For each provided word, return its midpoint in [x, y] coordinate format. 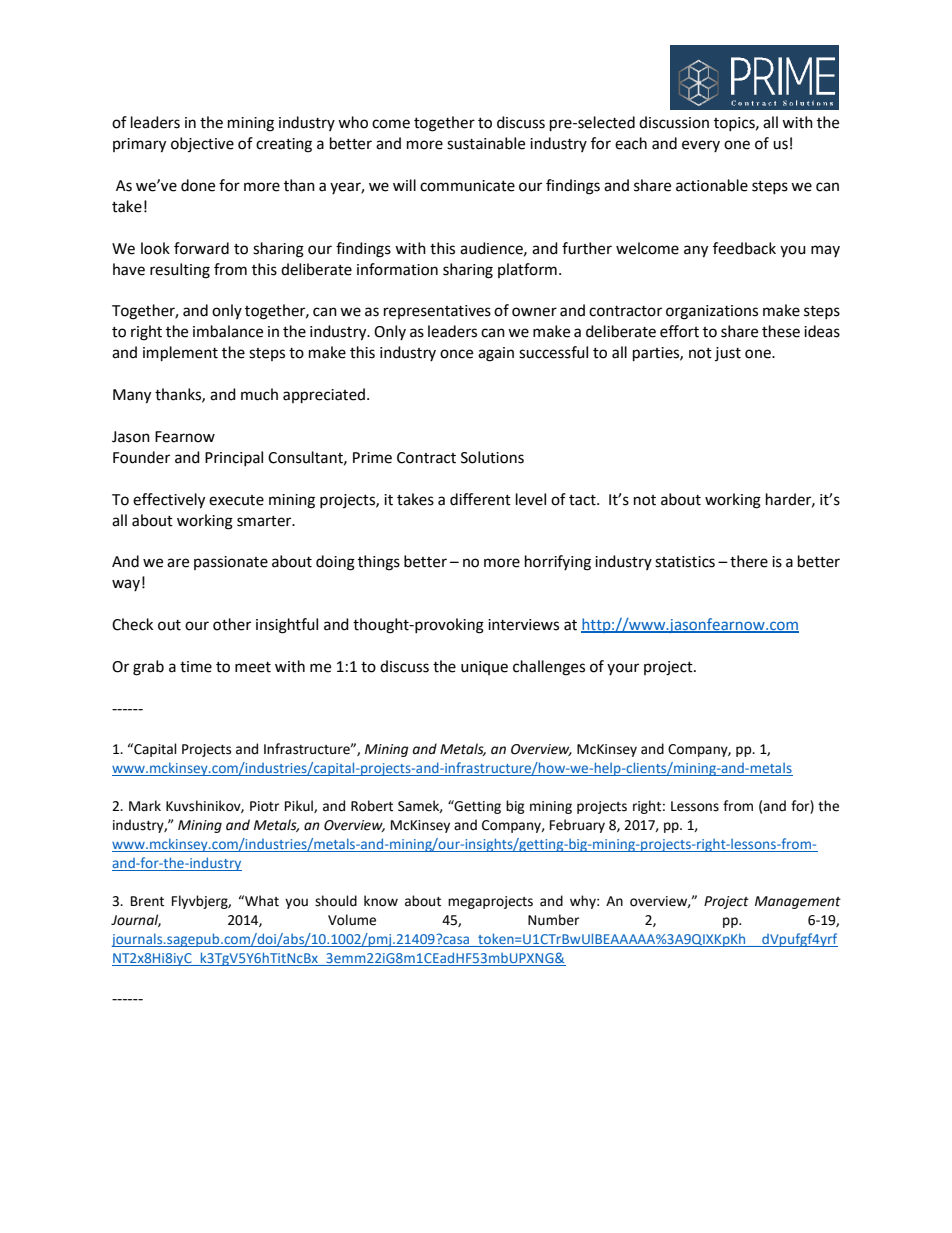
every [701, 146]
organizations [712, 312]
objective [202, 144]
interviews [523, 625]
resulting [180, 271]
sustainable [486, 143]
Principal [234, 458]
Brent [147, 901]
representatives [437, 312]
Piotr [264, 806]
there [749, 561]
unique [484, 668]
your [623, 669]
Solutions [492, 457]
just [728, 354]
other [232, 624]
